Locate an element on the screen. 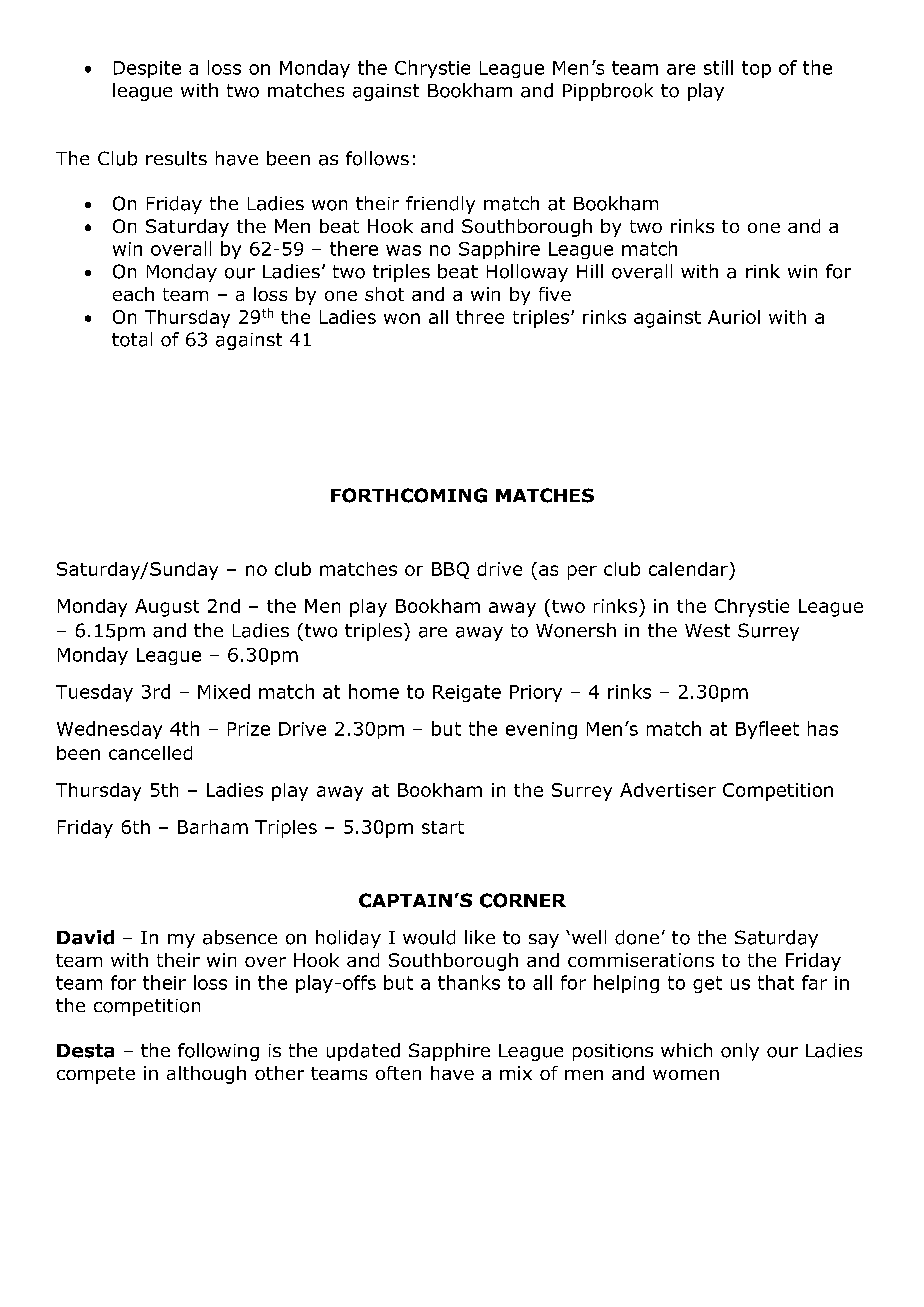  FORTHCOMING is located at coordinates (409, 495).
